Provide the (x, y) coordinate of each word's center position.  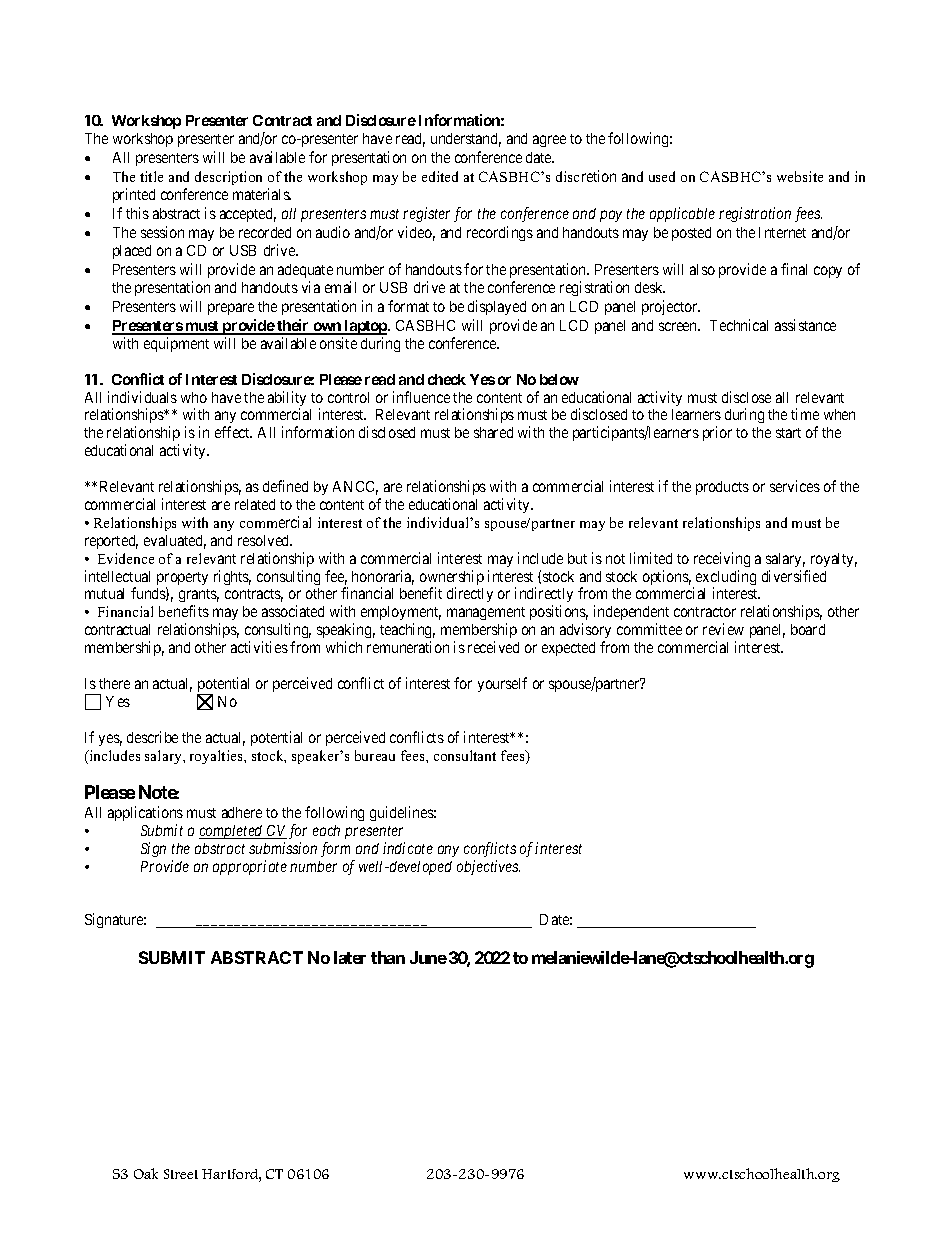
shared (493, 432)
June (428, 957)
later (350, 957)
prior (717, 433)
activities (259, 647)
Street (181, 1174)
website (800, 176)
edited (440, 176)
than (388, 957)
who (194, 397)
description (228, 178)
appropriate (250, 867)
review (723, 629)
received (493, 647)
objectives (488, 867)
